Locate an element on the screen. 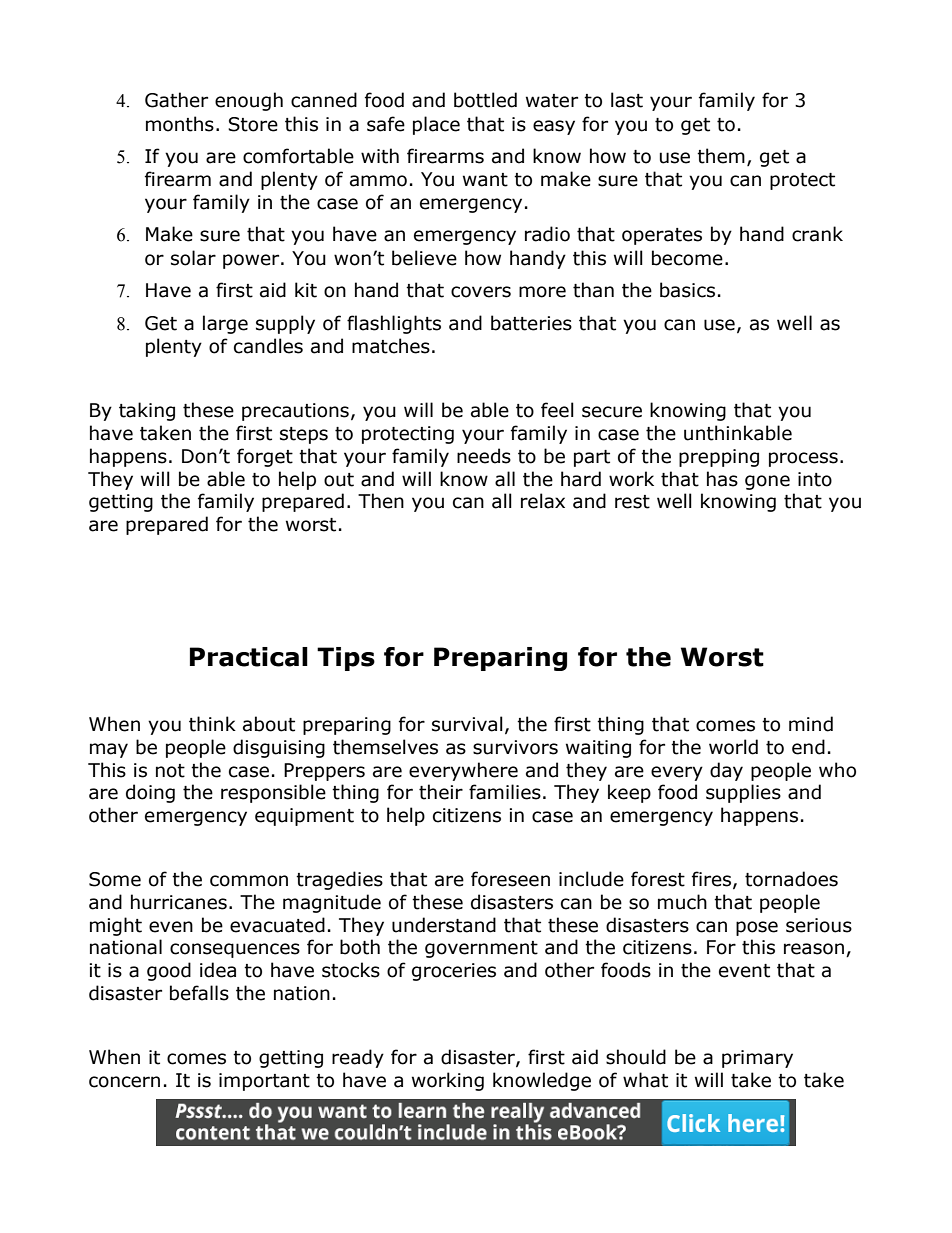 The width and height of the screenshot is (952, 1233). place is located at coordinates (436, 125).
